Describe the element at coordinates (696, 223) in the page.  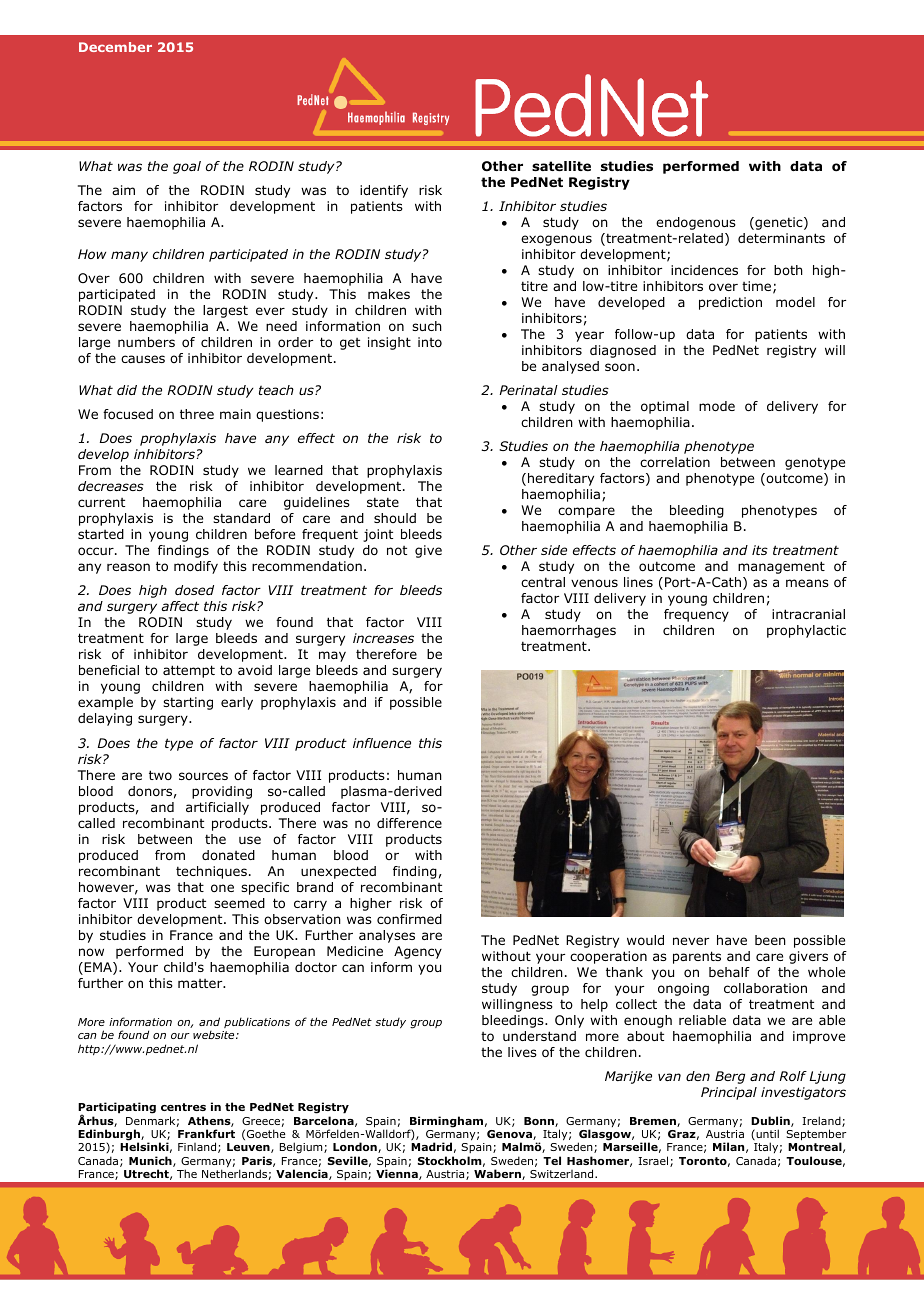
I see `endogenous` at that location.
